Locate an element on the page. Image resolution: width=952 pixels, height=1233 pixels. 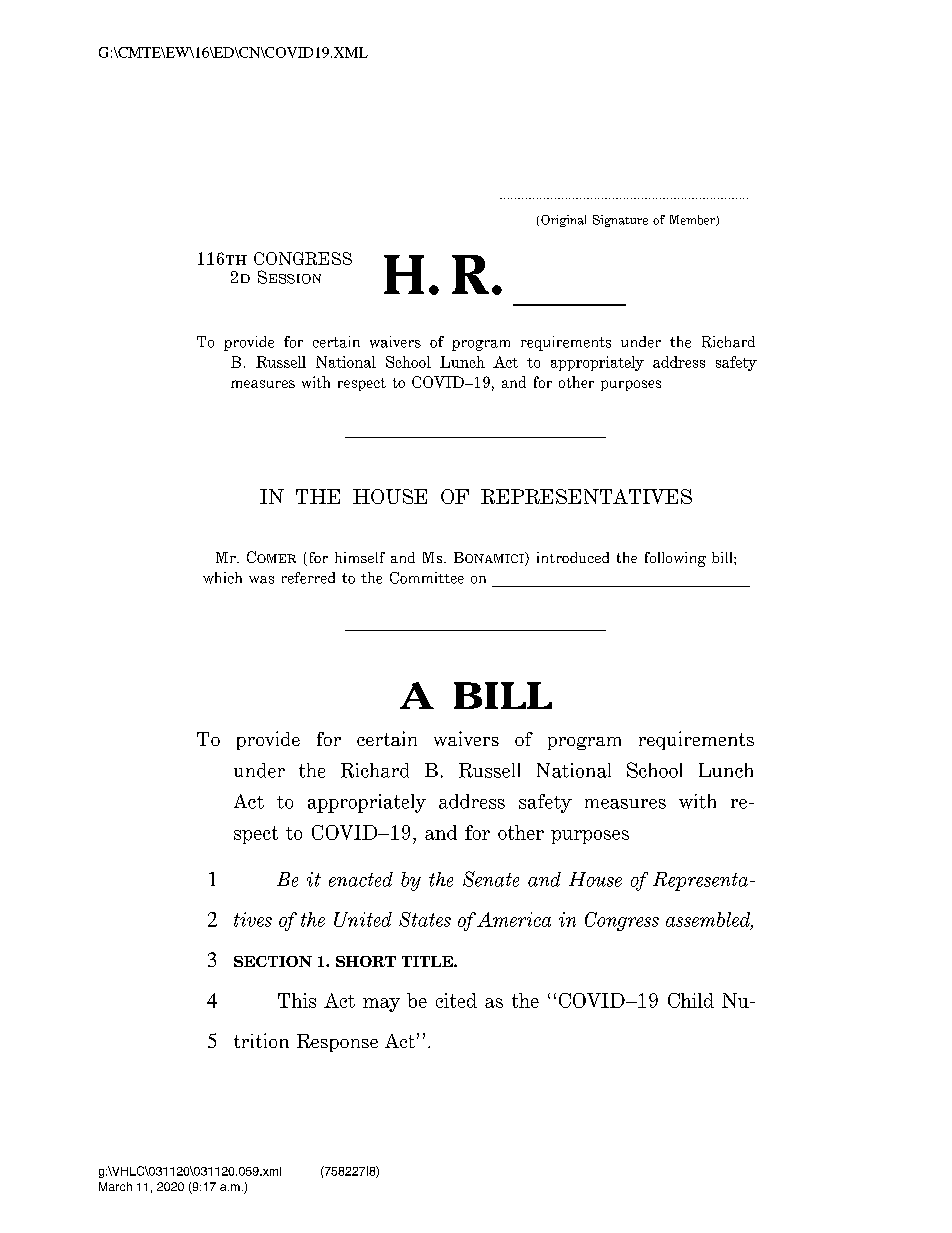
following is located at coordinates (675, 559).
